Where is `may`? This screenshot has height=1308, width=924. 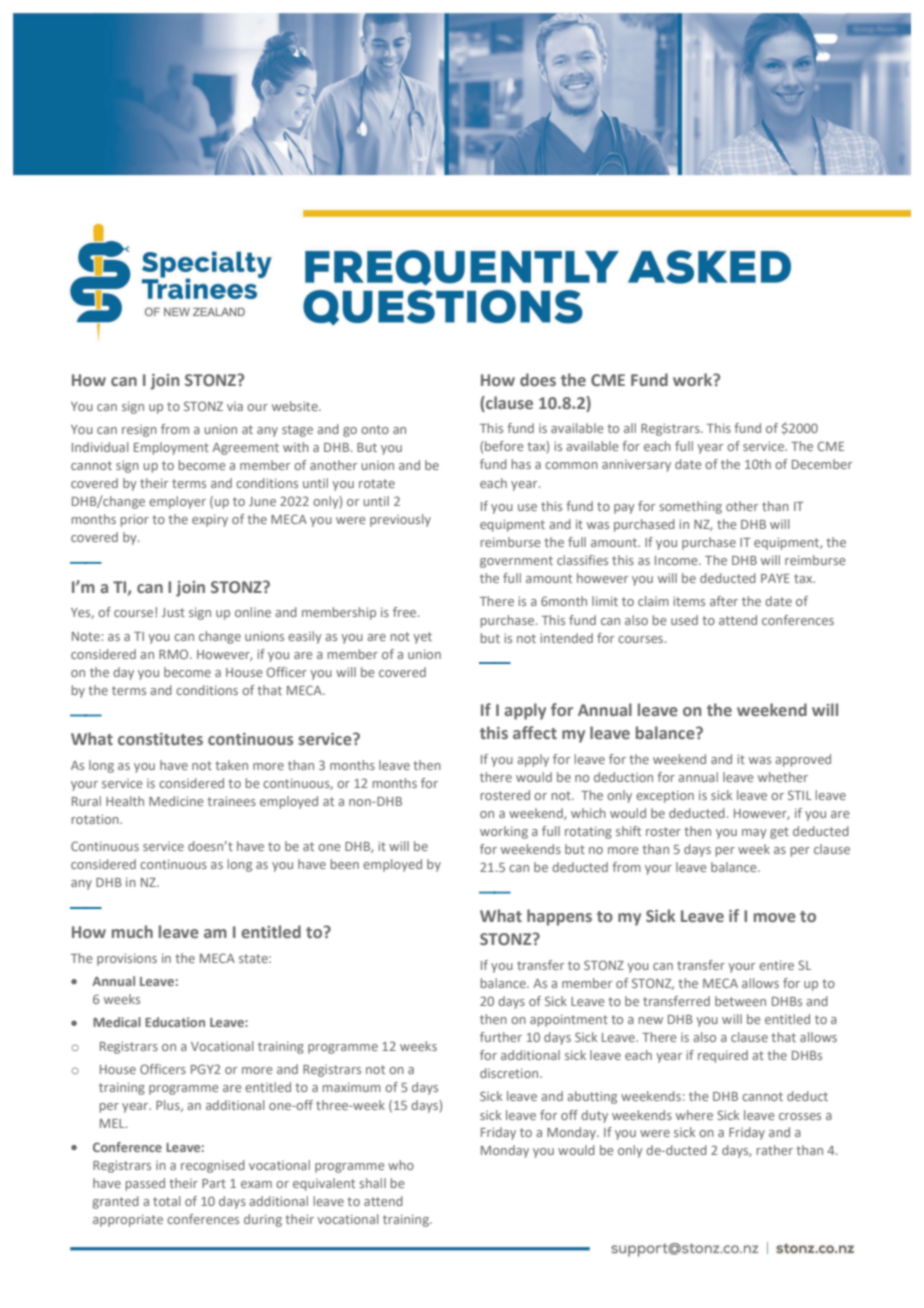 may is located at coordinates (754, 834).
